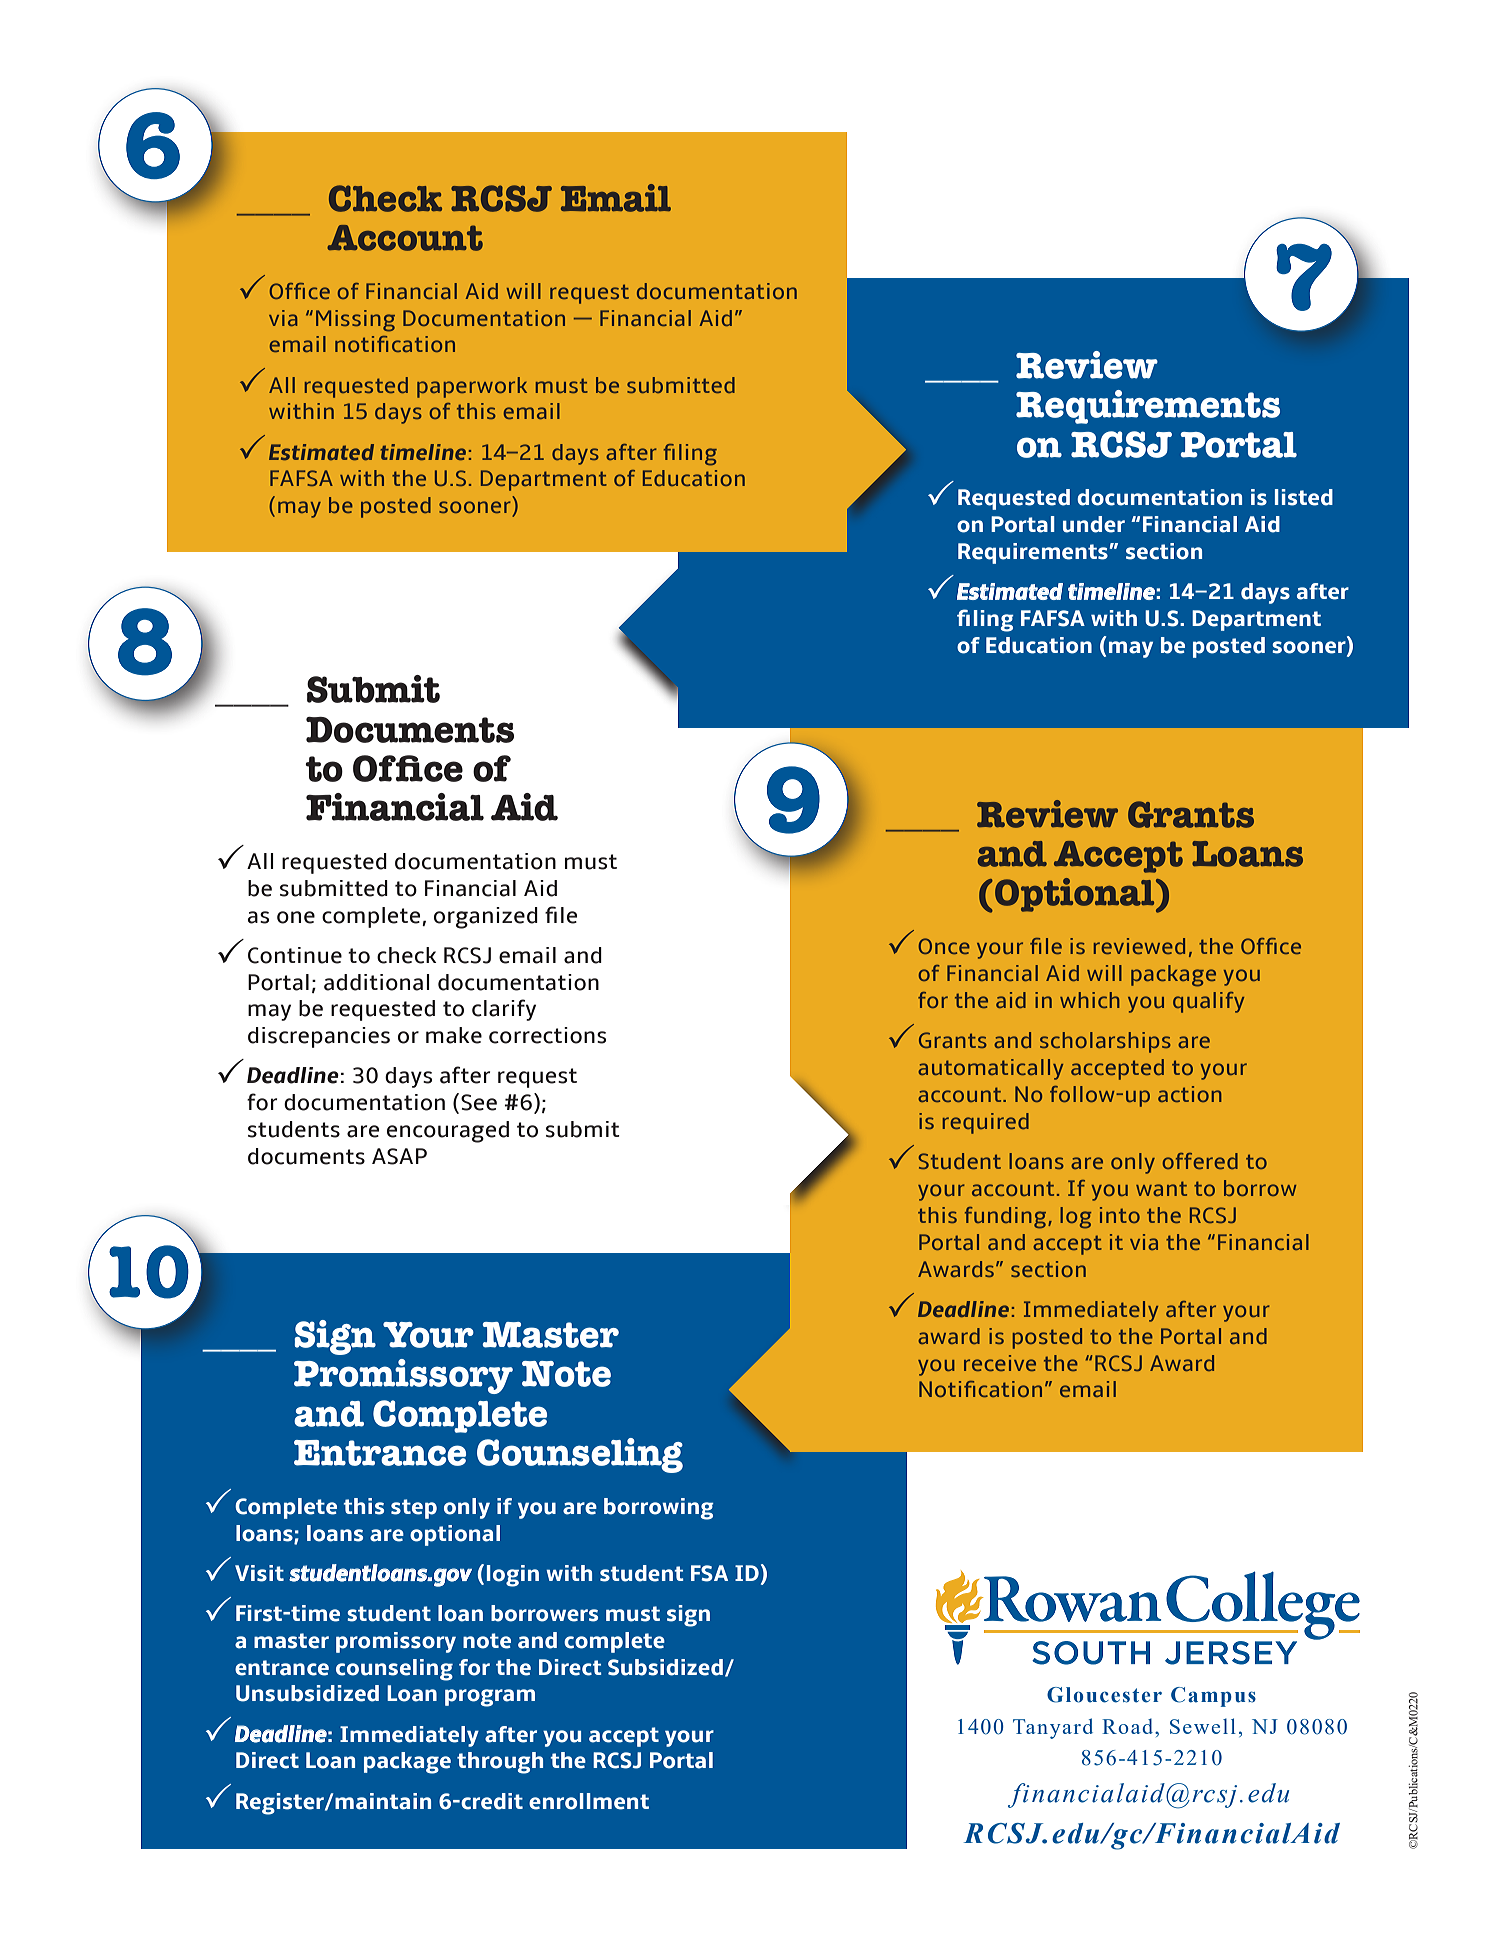  What do you see at coordinates (589, 1801) in the document?
I see `enrollment` at bounding box center [589, 1801].
